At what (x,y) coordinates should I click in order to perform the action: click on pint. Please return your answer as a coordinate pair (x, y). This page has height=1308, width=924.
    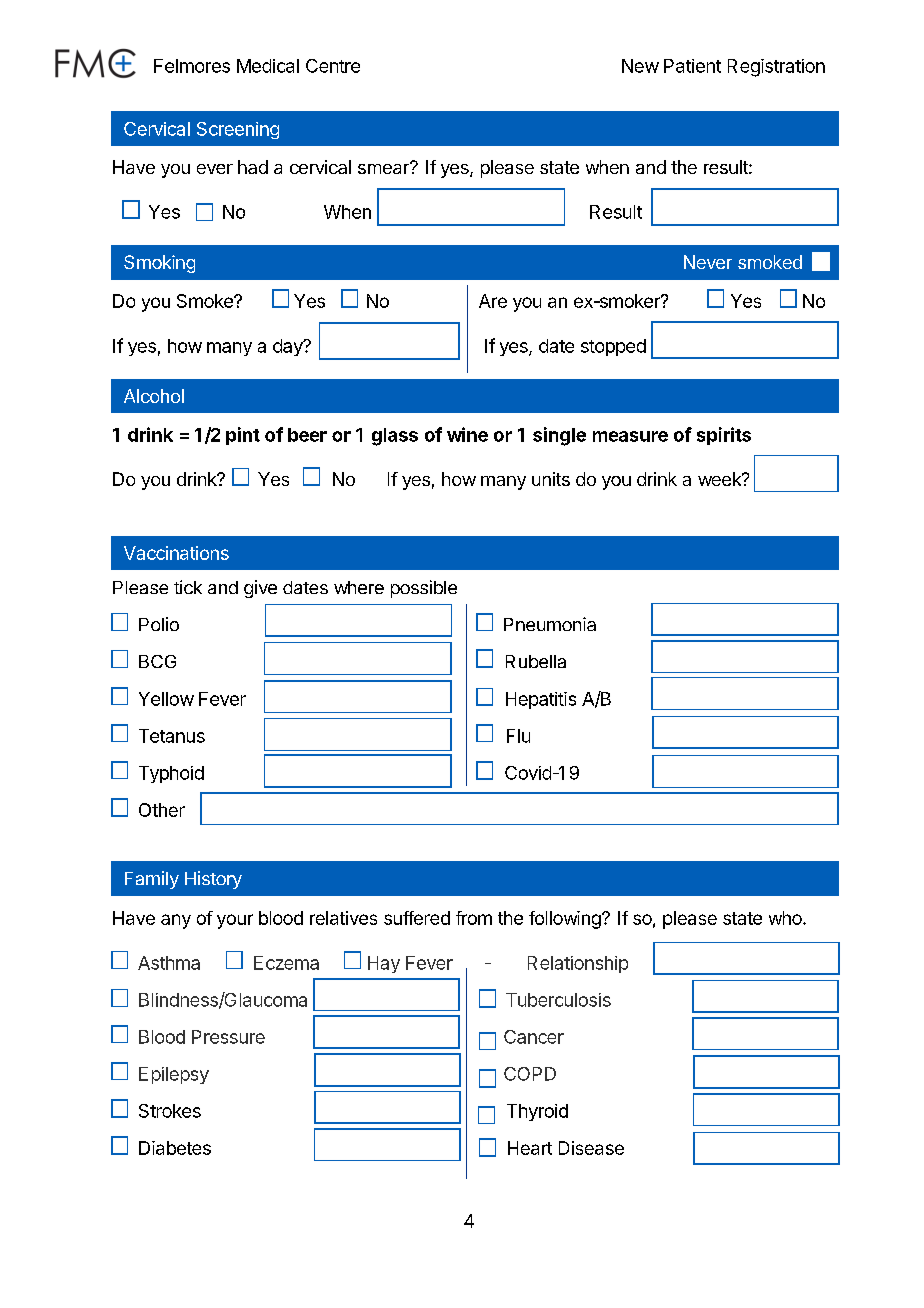
    Looking at the image, I should click on (243, 436).
